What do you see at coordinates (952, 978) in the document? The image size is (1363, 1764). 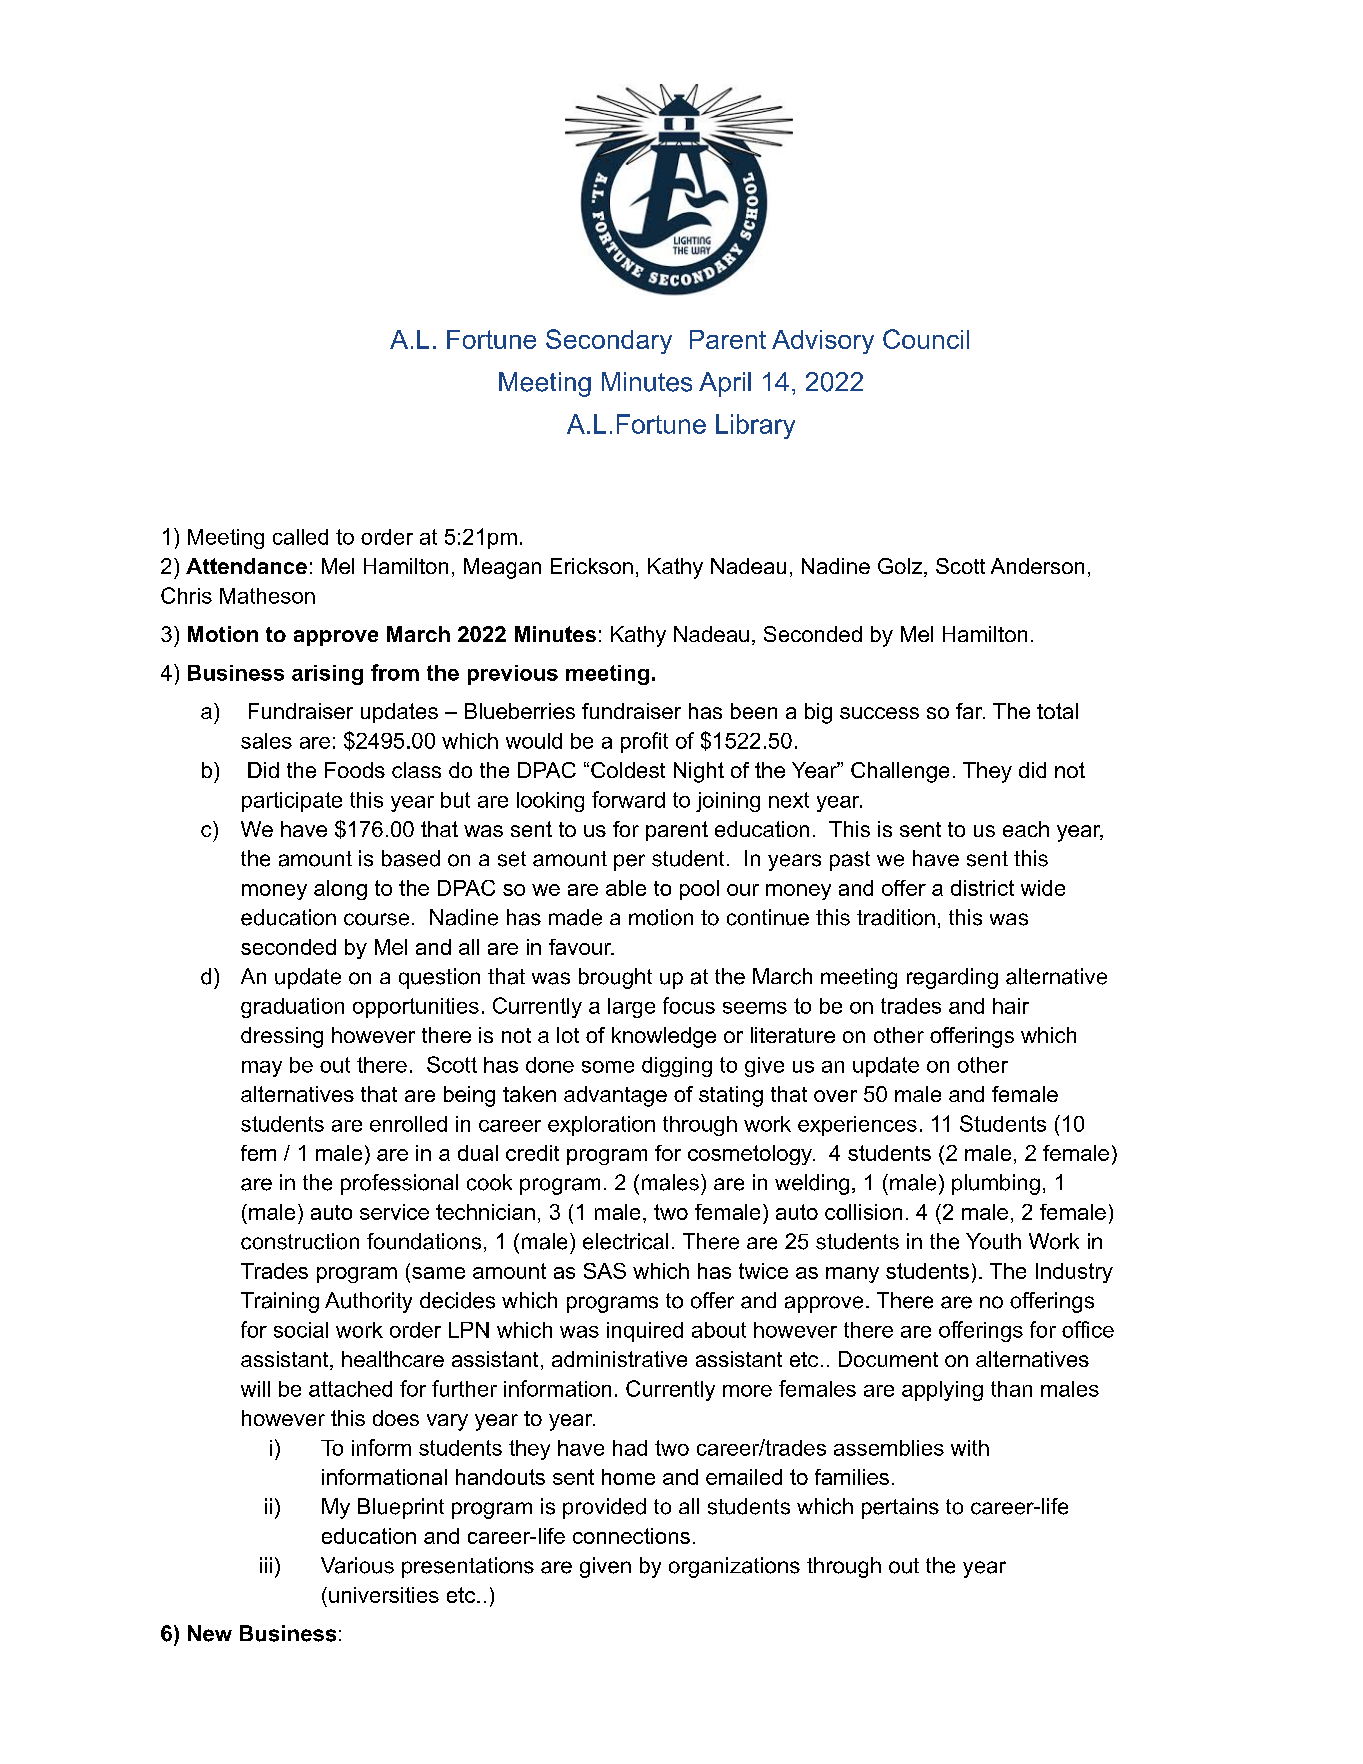 I see `regarding` at bounding box center [952, 978].
